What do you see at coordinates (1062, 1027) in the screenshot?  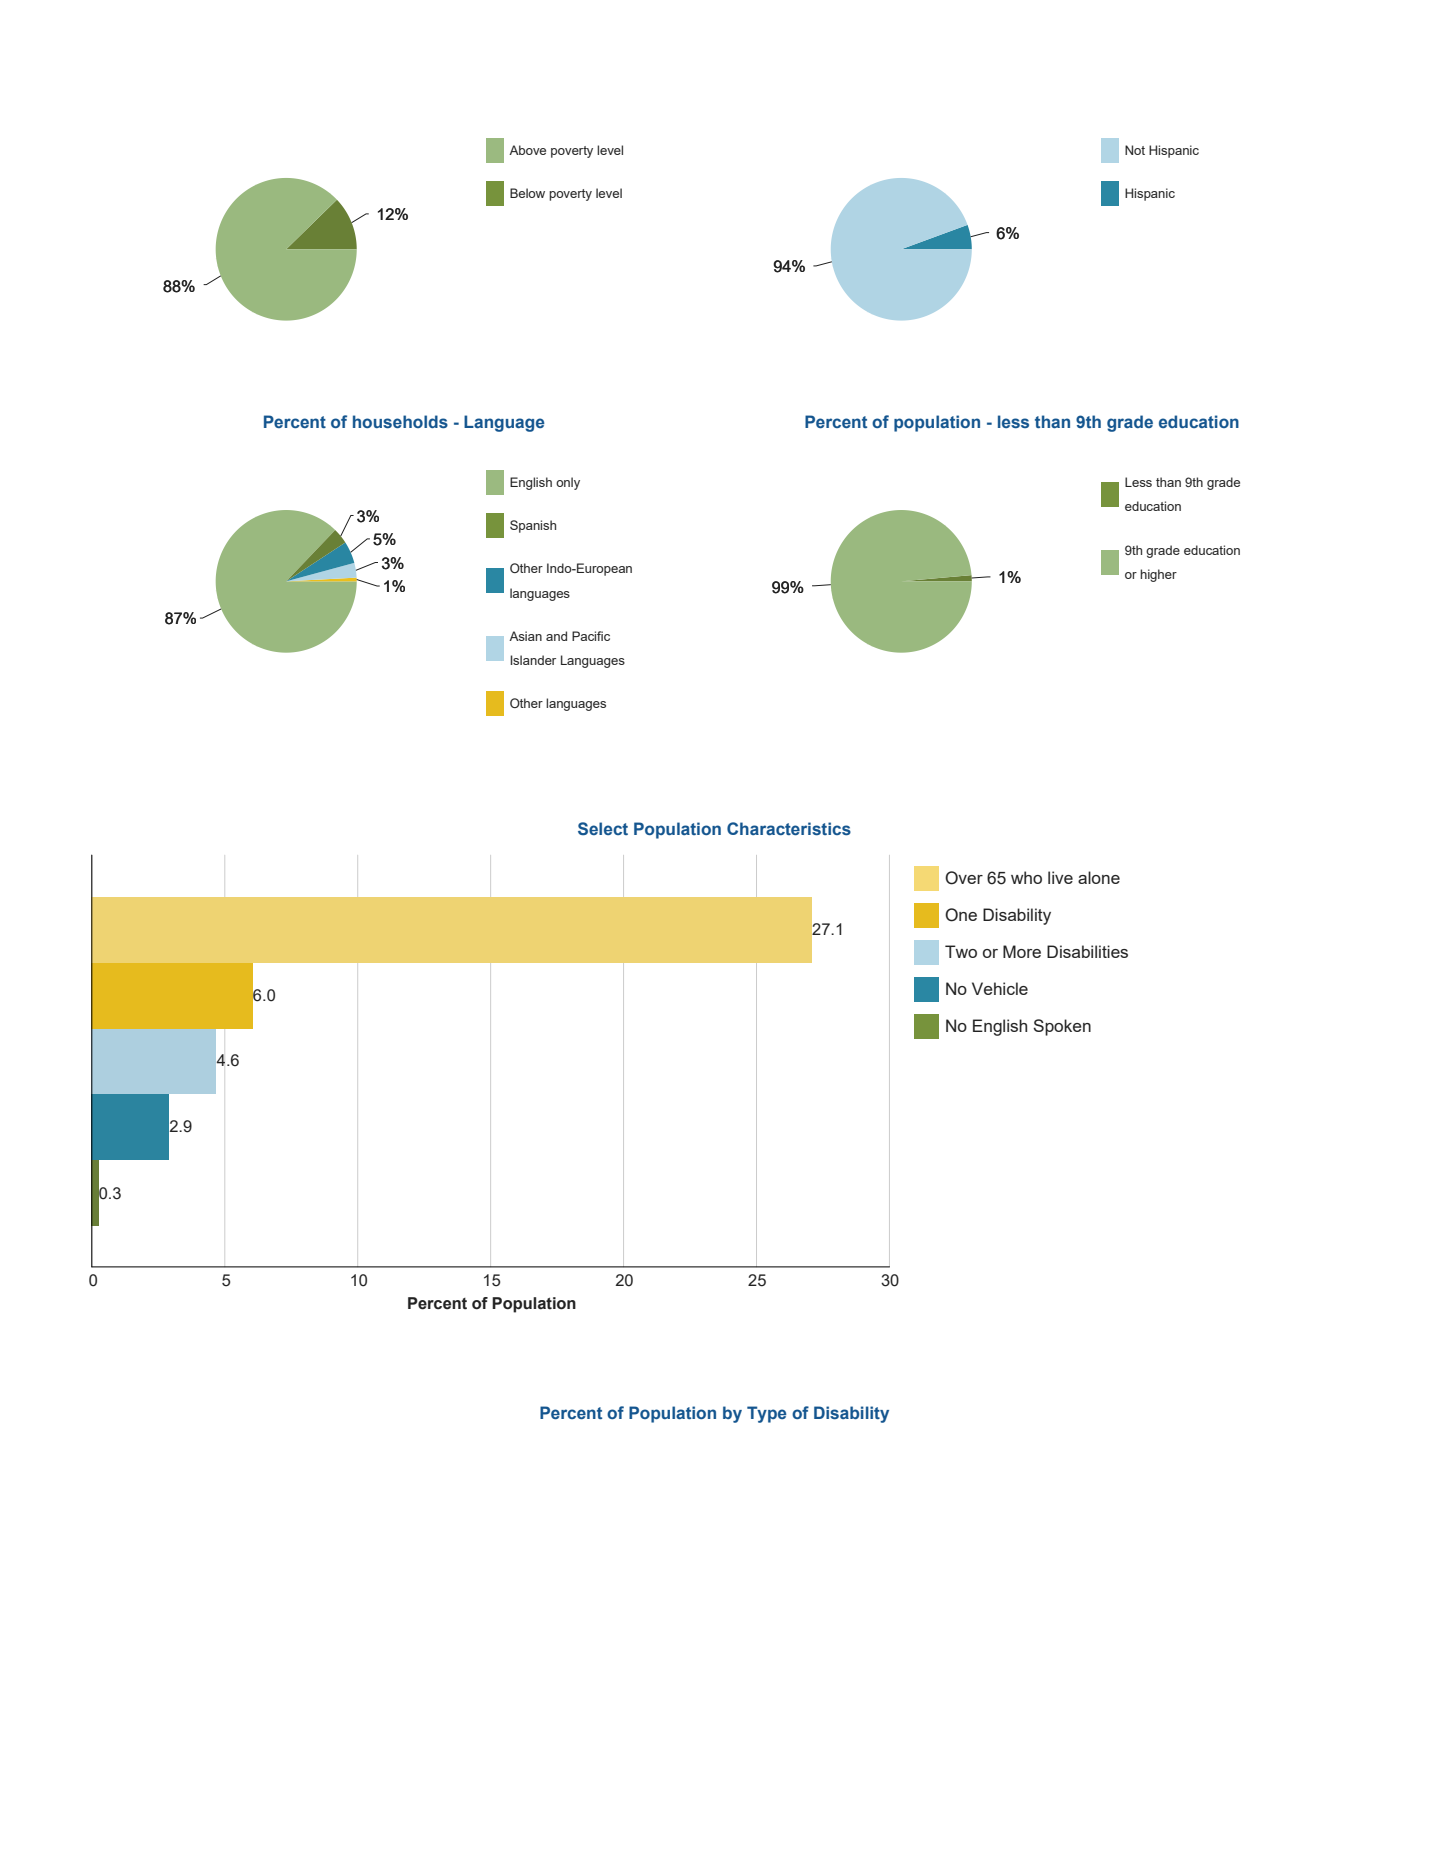 I see `Spoken` at bounding box center [1062, 1027].
